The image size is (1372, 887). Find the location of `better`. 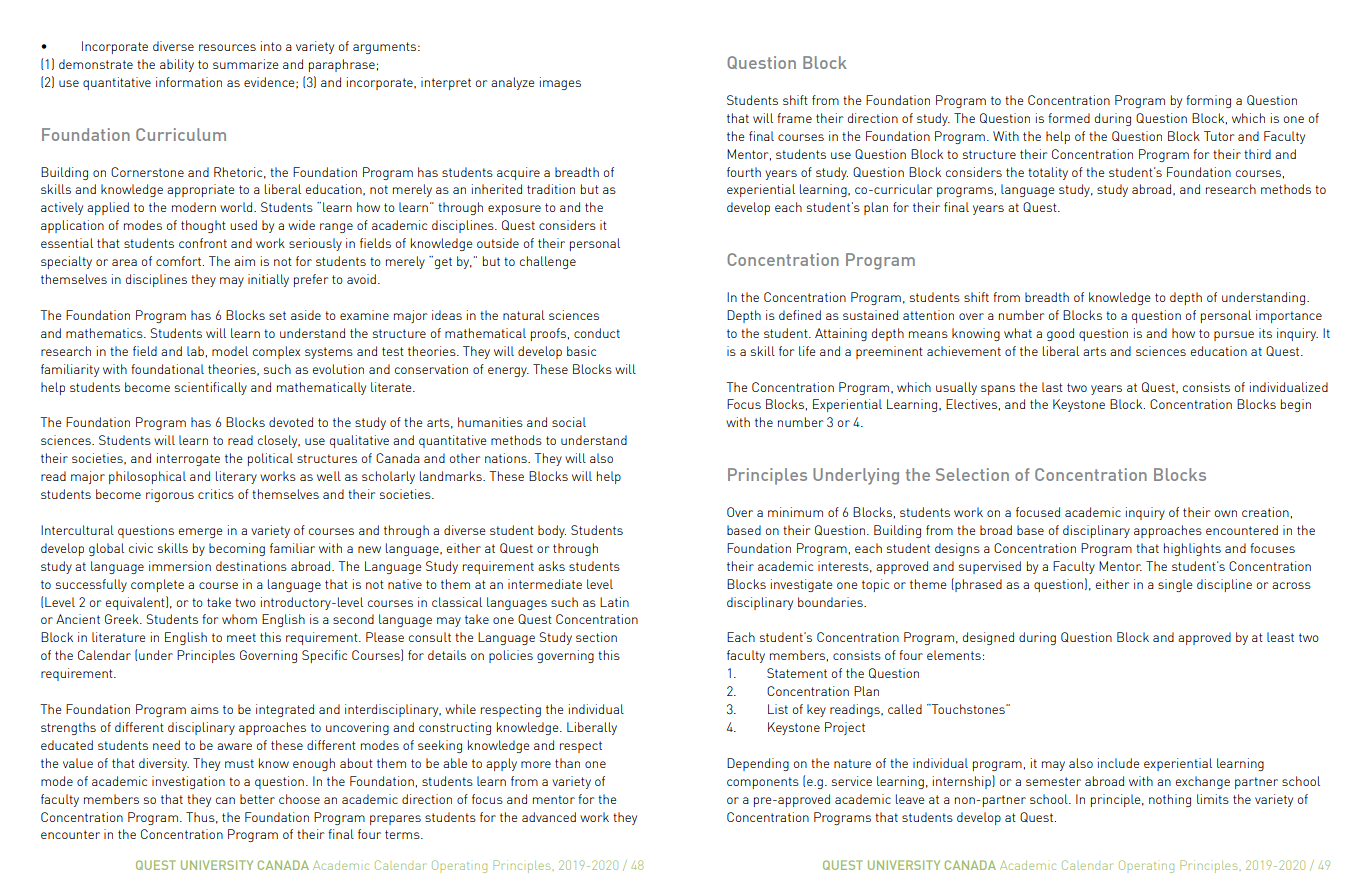

better is located at coordinates (257, 799).
